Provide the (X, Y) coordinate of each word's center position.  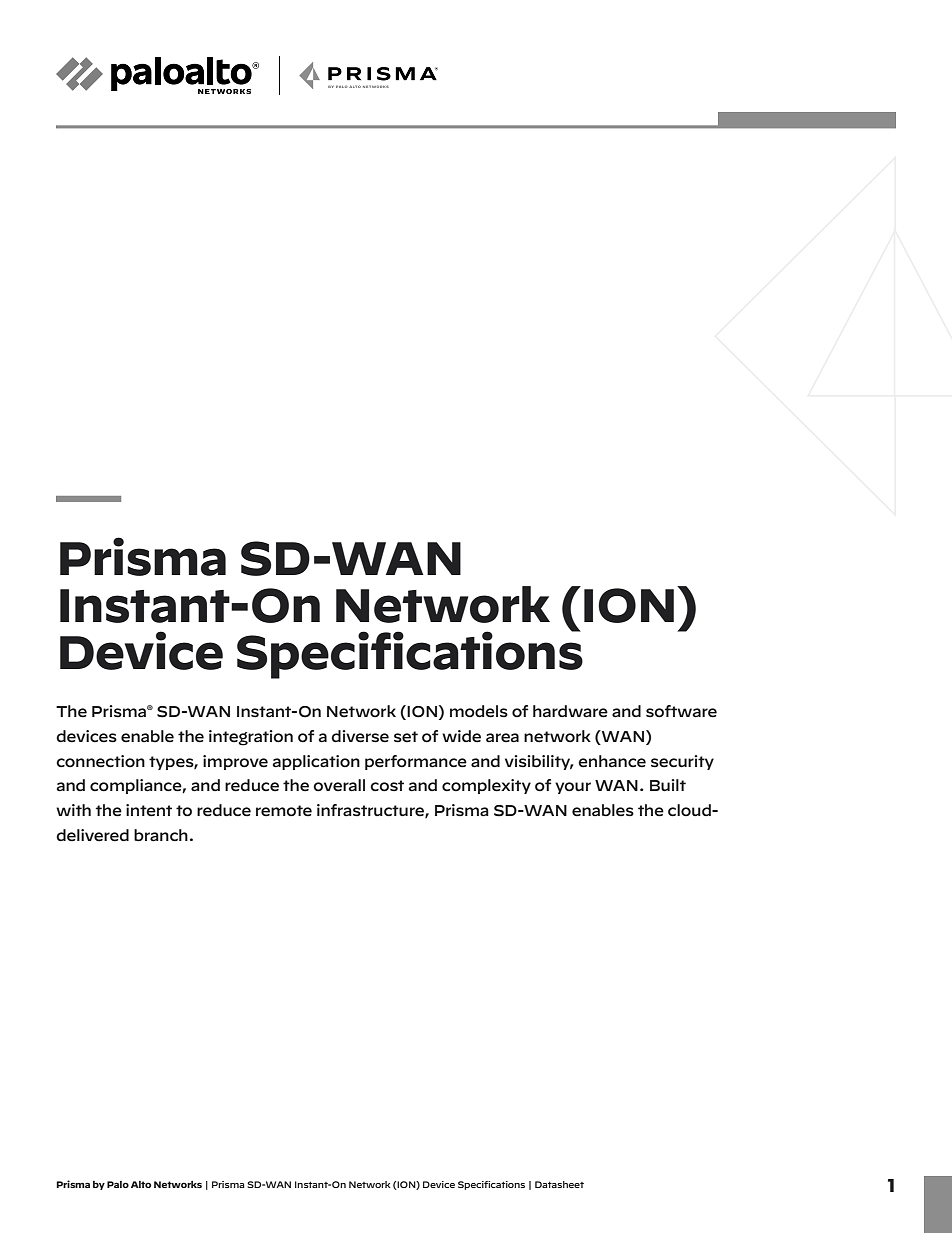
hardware (570, 711)
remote (284, 811)
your (573, 788)
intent (149, 810)
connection (100, 761)
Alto (141, 1184)
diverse (360, 736)
